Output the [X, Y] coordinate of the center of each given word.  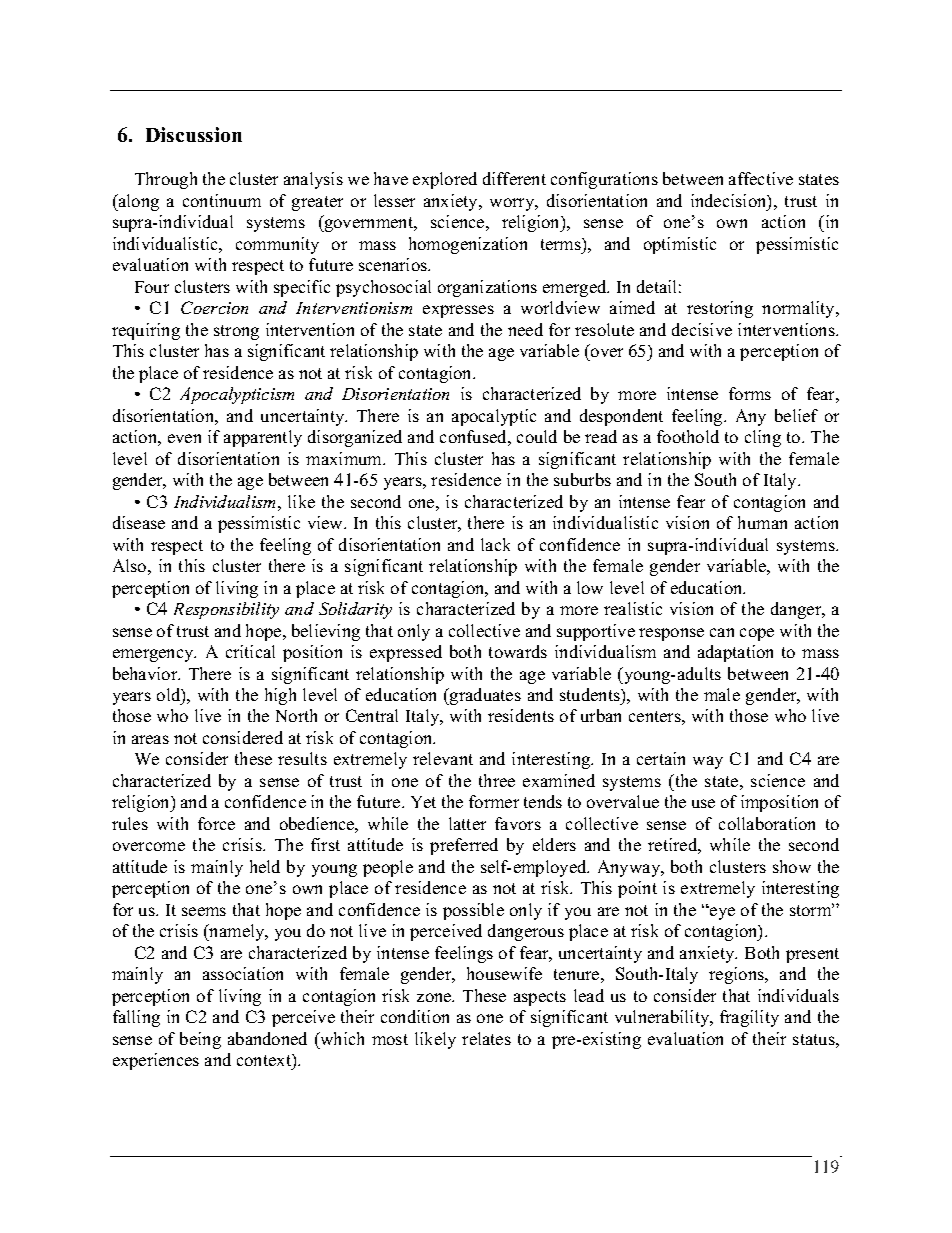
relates [486, 1038]
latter [467, 823]
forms [750, 393]
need [525, 329]
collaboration [767, 823]
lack [495, 544]
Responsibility [226, 610]
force [216, 823]
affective [761, 178]
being [200, 1040]
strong [236, 332]
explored [445, 180]
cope [757, 634]
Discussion [194, 134]
